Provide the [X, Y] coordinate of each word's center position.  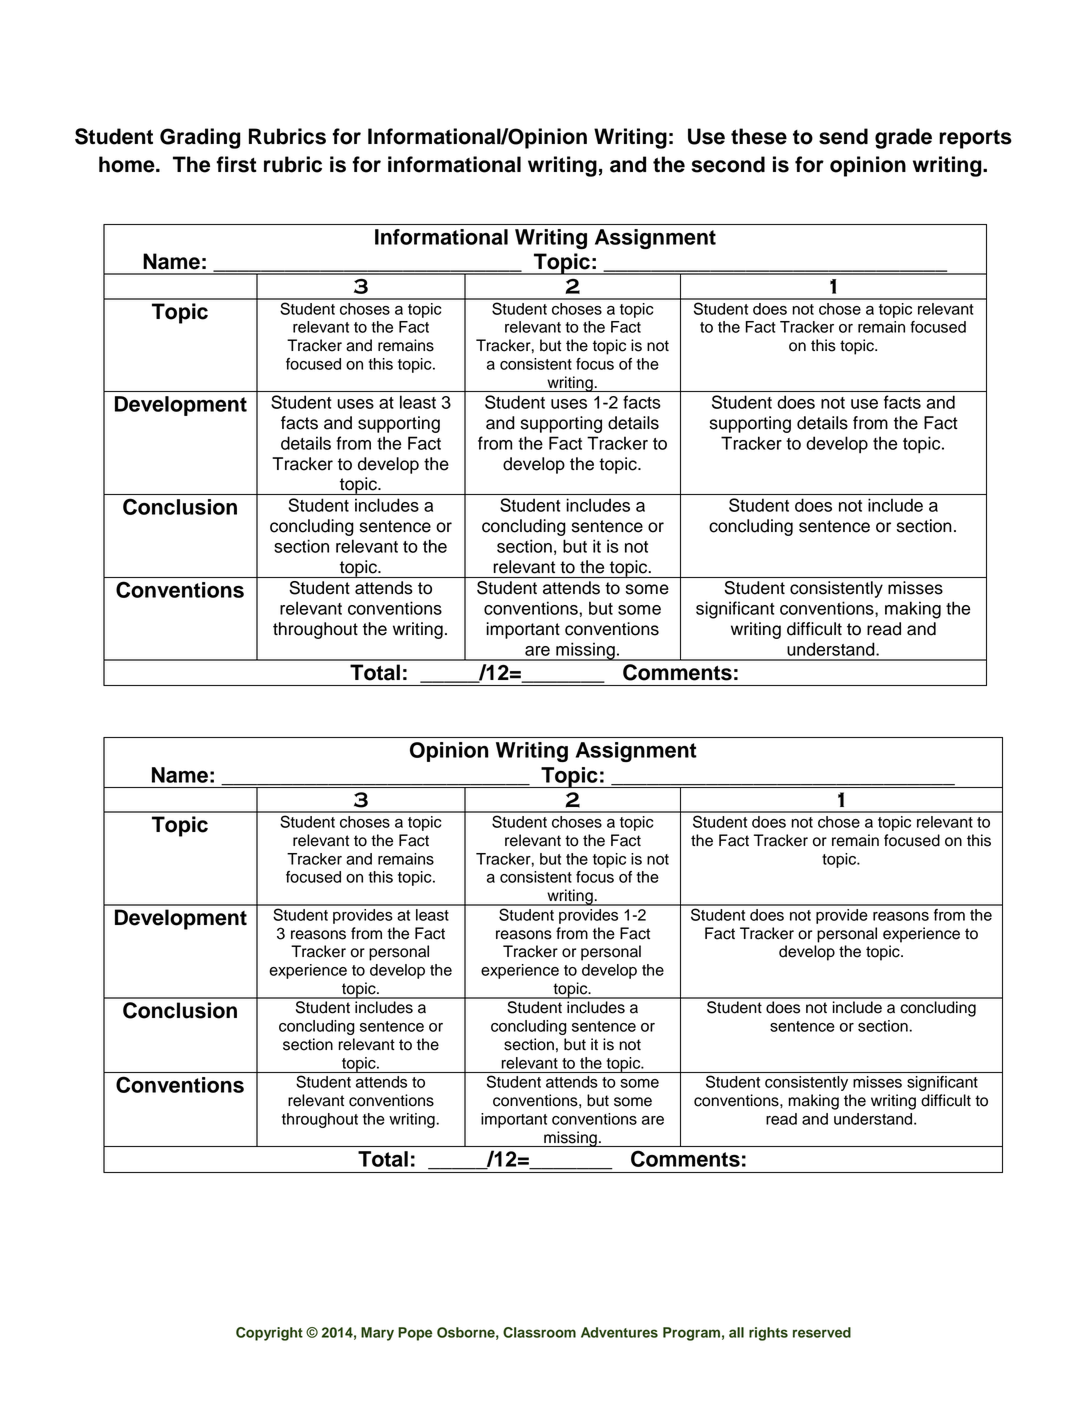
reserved [822, 1332]
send [843, 136]
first [236, 164]
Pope [415, 1334]
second [728, 164]
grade [903, 138]
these [759, 136]
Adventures [619, 1332]
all [736, 1332]
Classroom [539, 1332]
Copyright [269, 1334]
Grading [200, 138]
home [128, 164]
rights [768, 1334]
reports [975, 139]
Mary [377, 1334]
